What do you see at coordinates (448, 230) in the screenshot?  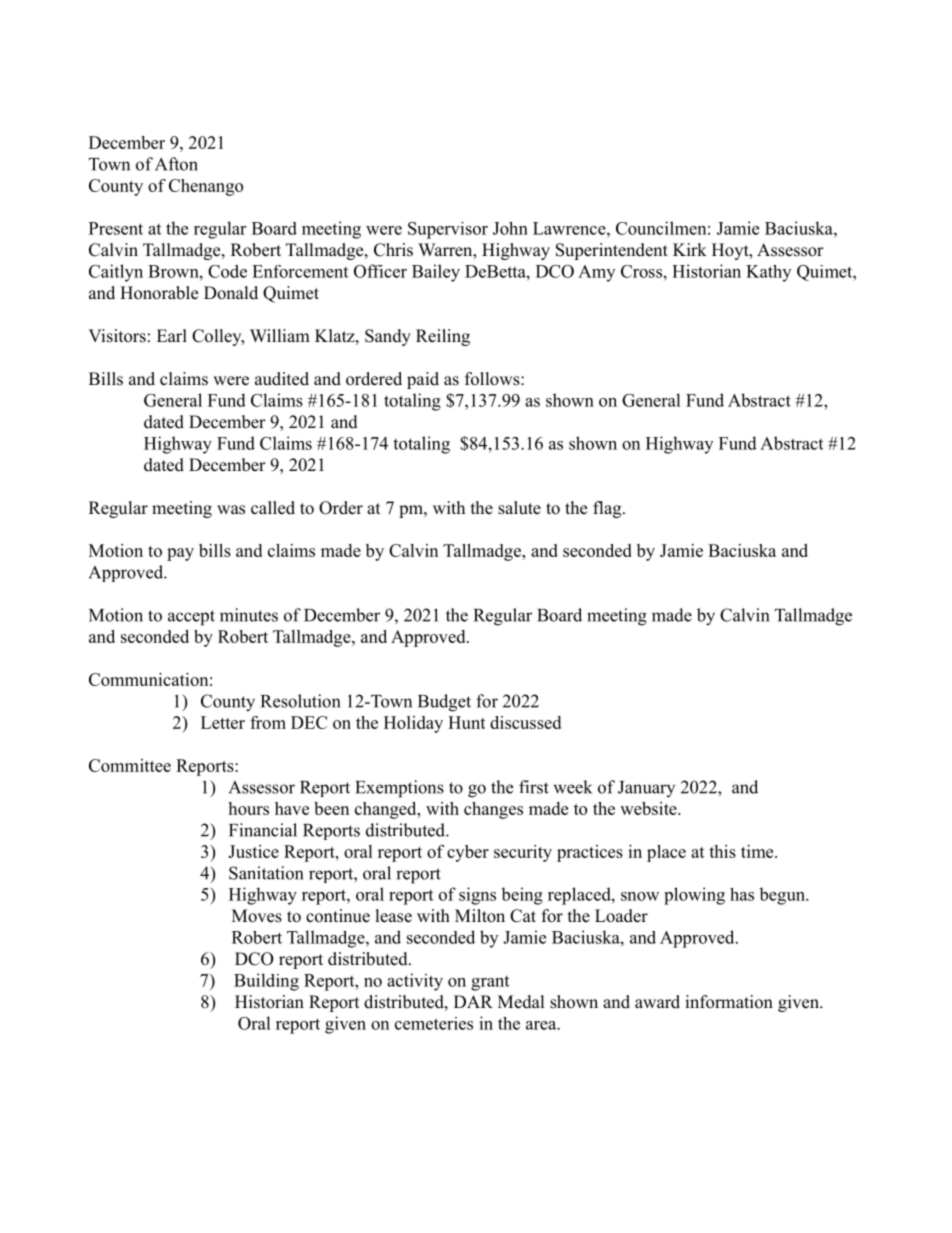 I see `Supervisor` at bounding box center [448, 230].
